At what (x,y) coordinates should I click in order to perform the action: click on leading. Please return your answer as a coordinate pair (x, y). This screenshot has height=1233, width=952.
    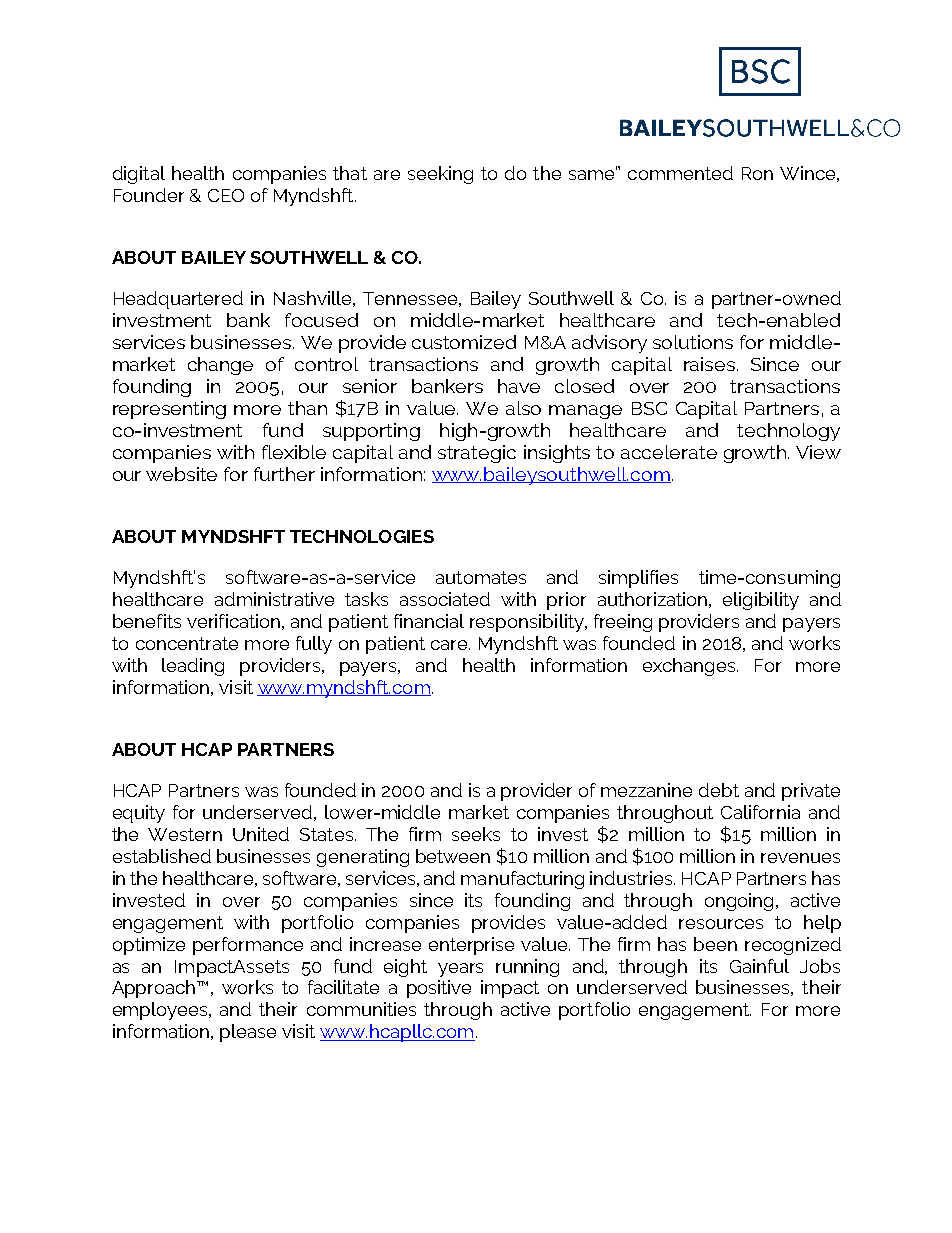
    Looking at the image, I should click on (193, 667).
